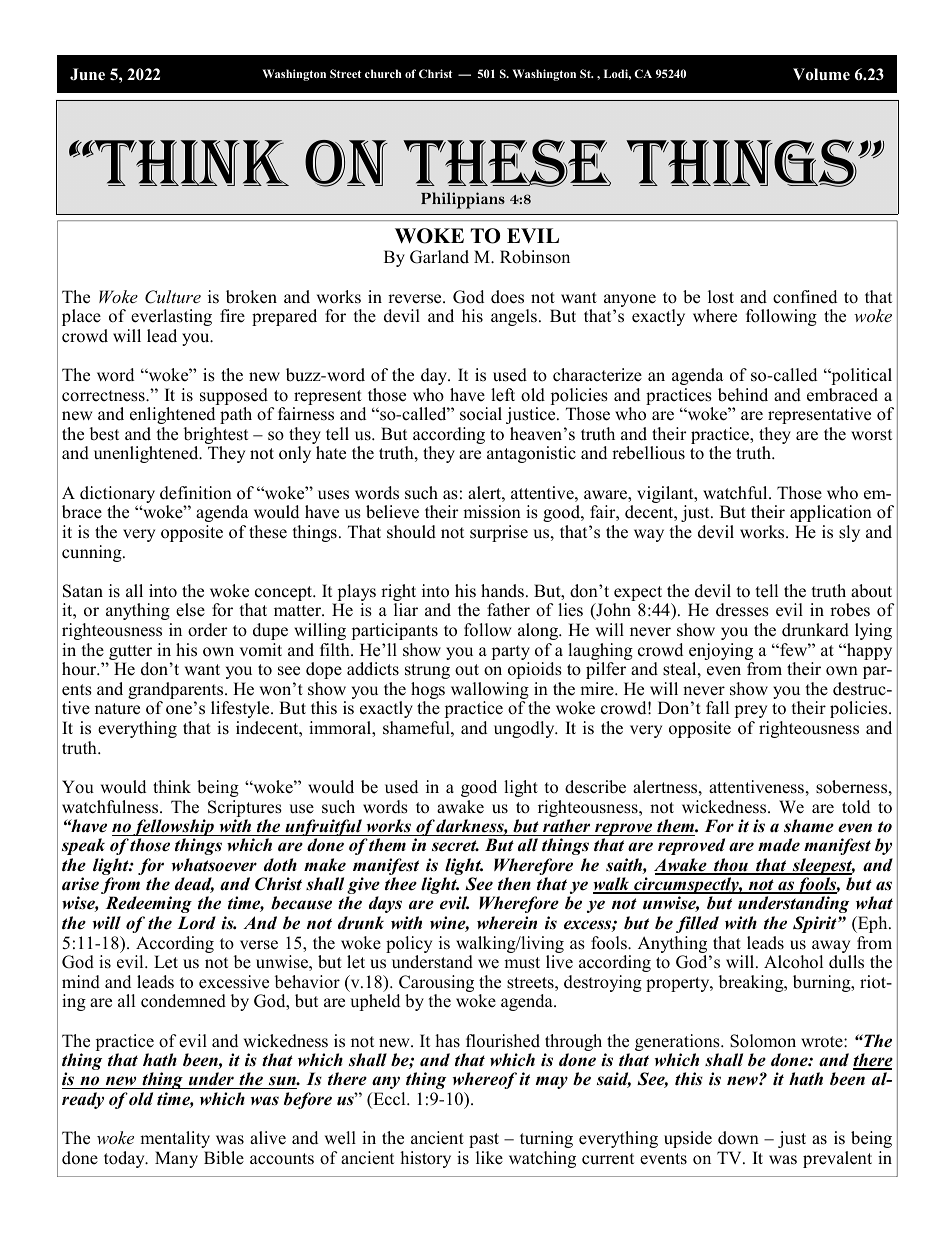 The height and width of the image is (1233, 952). What do you see at coordinates (148, 904) in the image?
I see `Redeeming` at bounding box center [148, 904].
